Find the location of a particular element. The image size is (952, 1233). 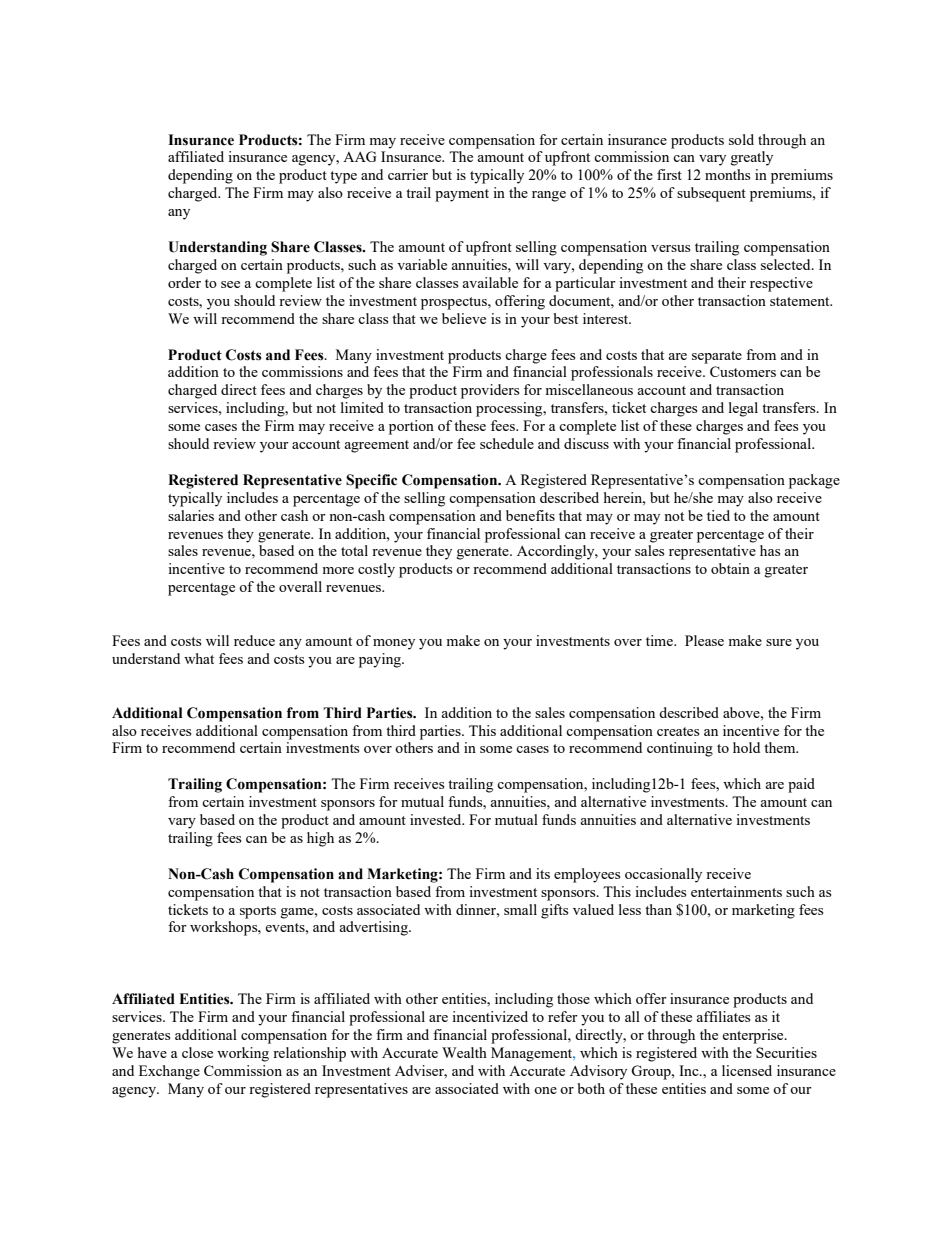

payment is located at coordinates (462, 195).
